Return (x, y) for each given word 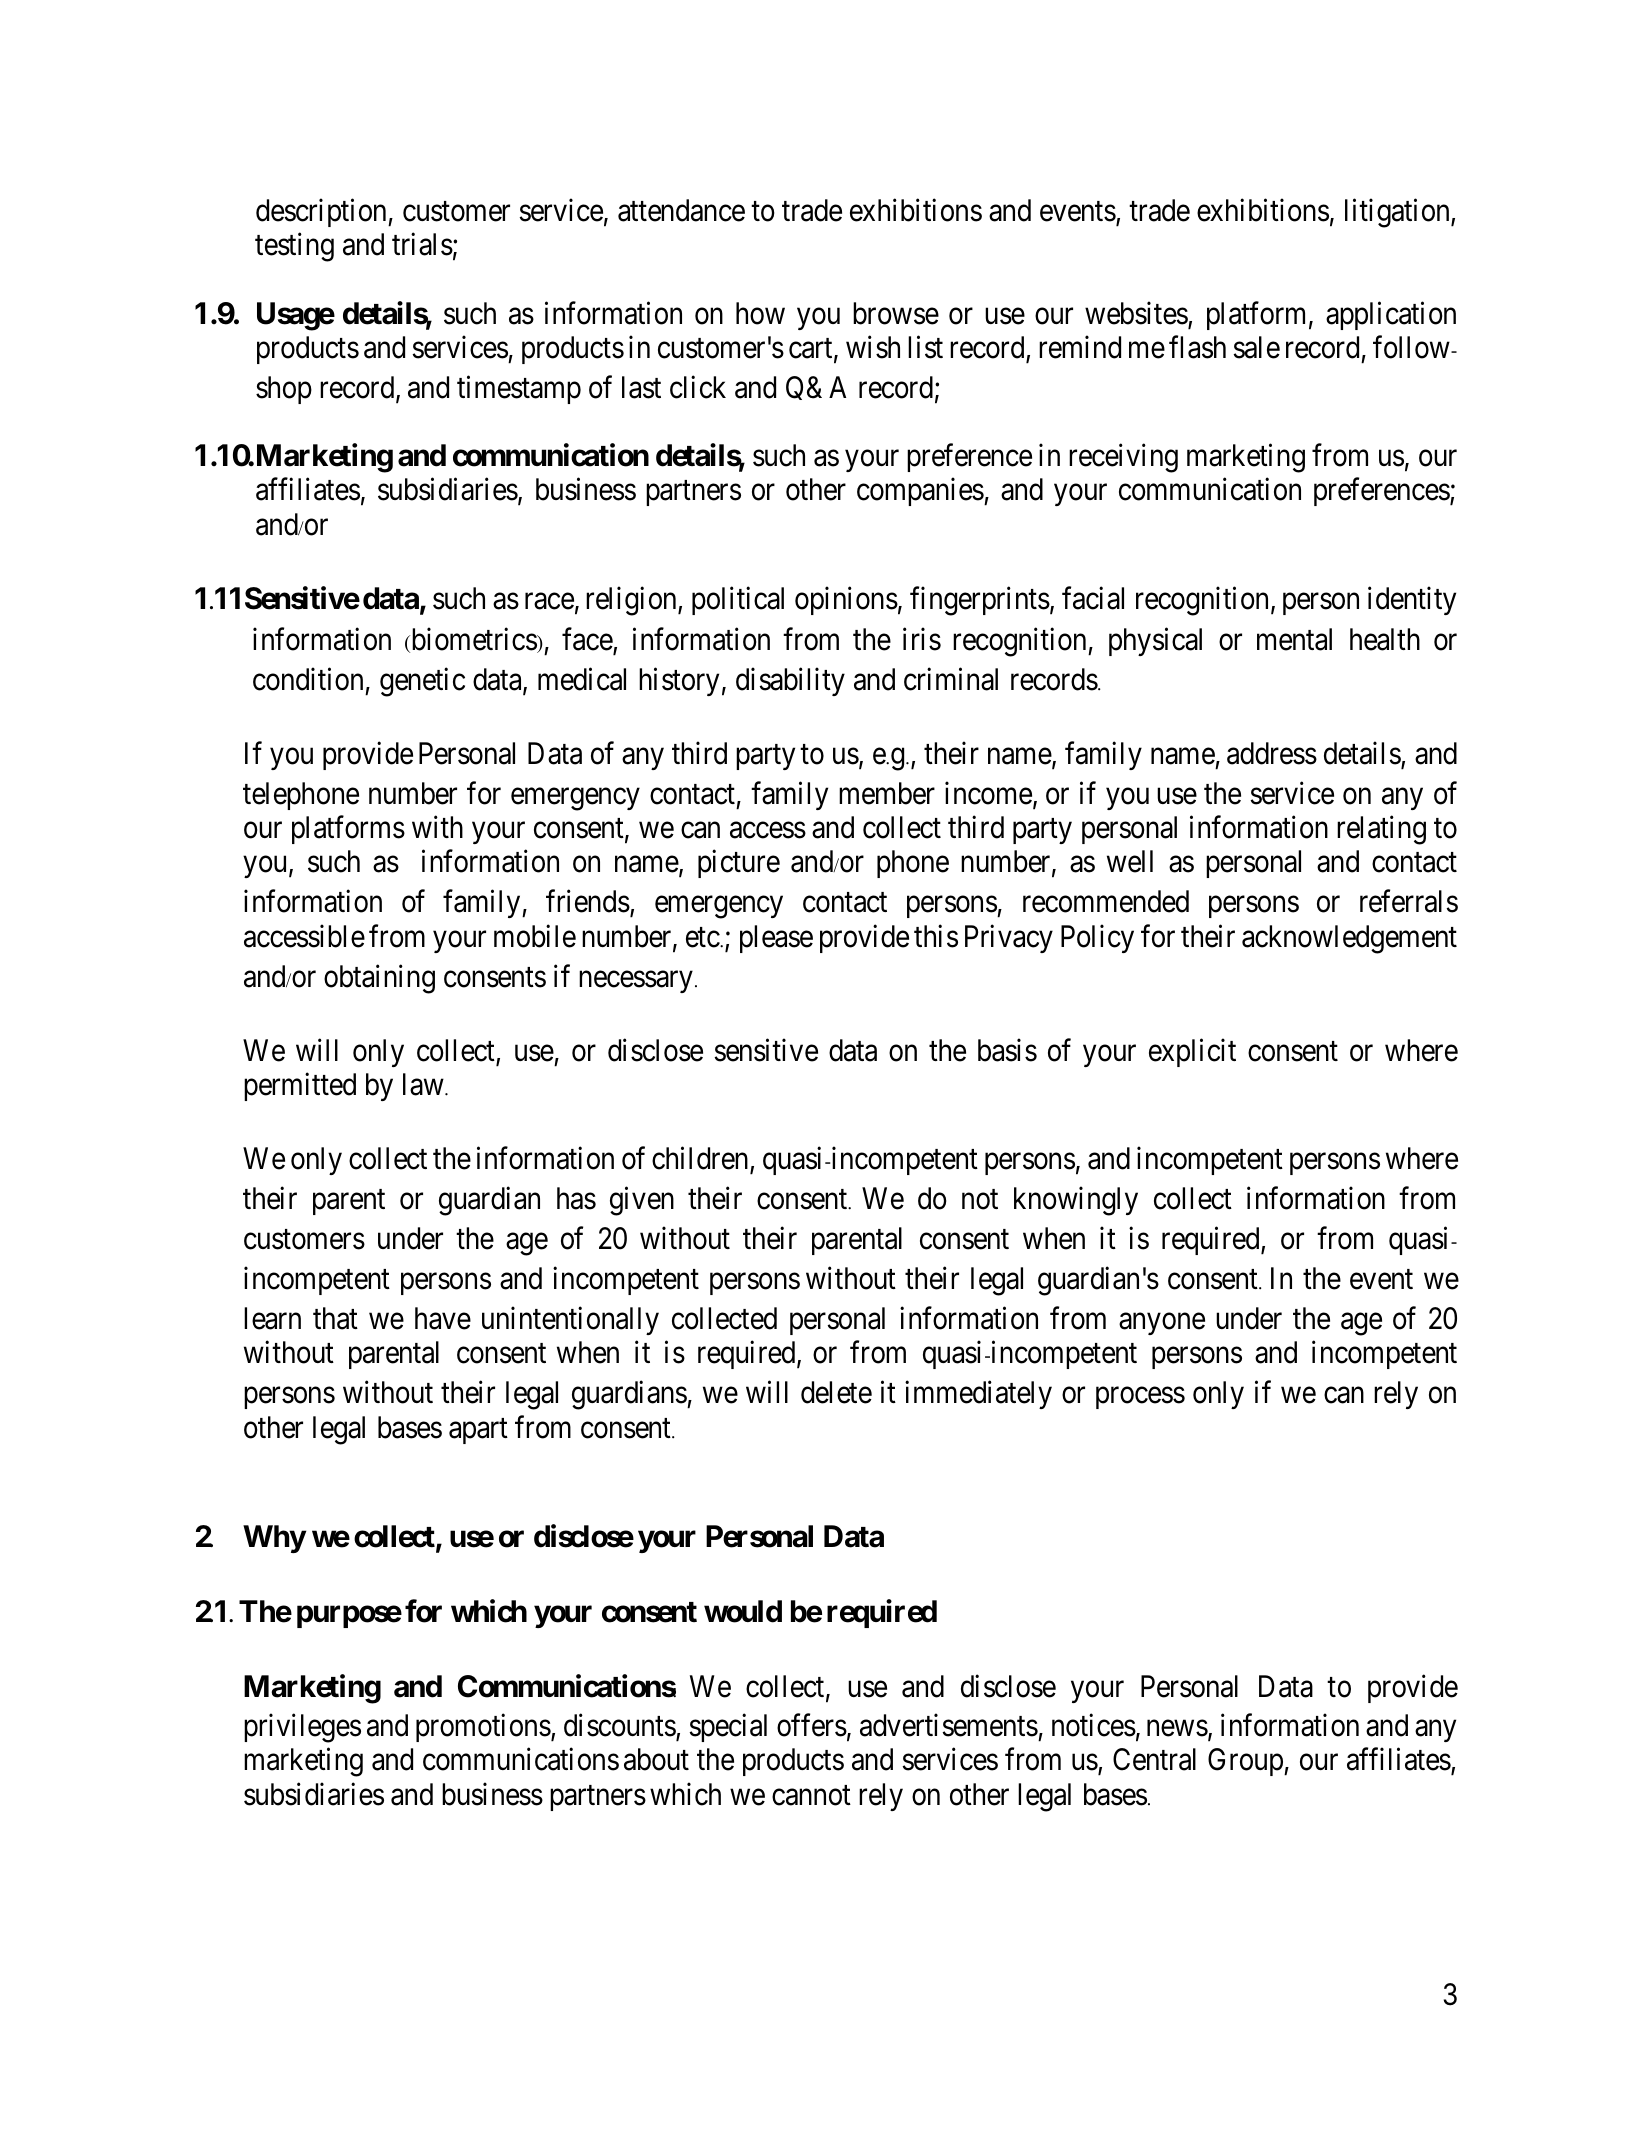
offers (812, 1725)
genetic (422, 682)
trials (422, 244)
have (443, 1318)
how (760, 313)
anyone (1162, 1324)
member (887, 793)
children (701, 1160)
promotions (483, 1728)
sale (1256, 347)
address (1272, 753)
